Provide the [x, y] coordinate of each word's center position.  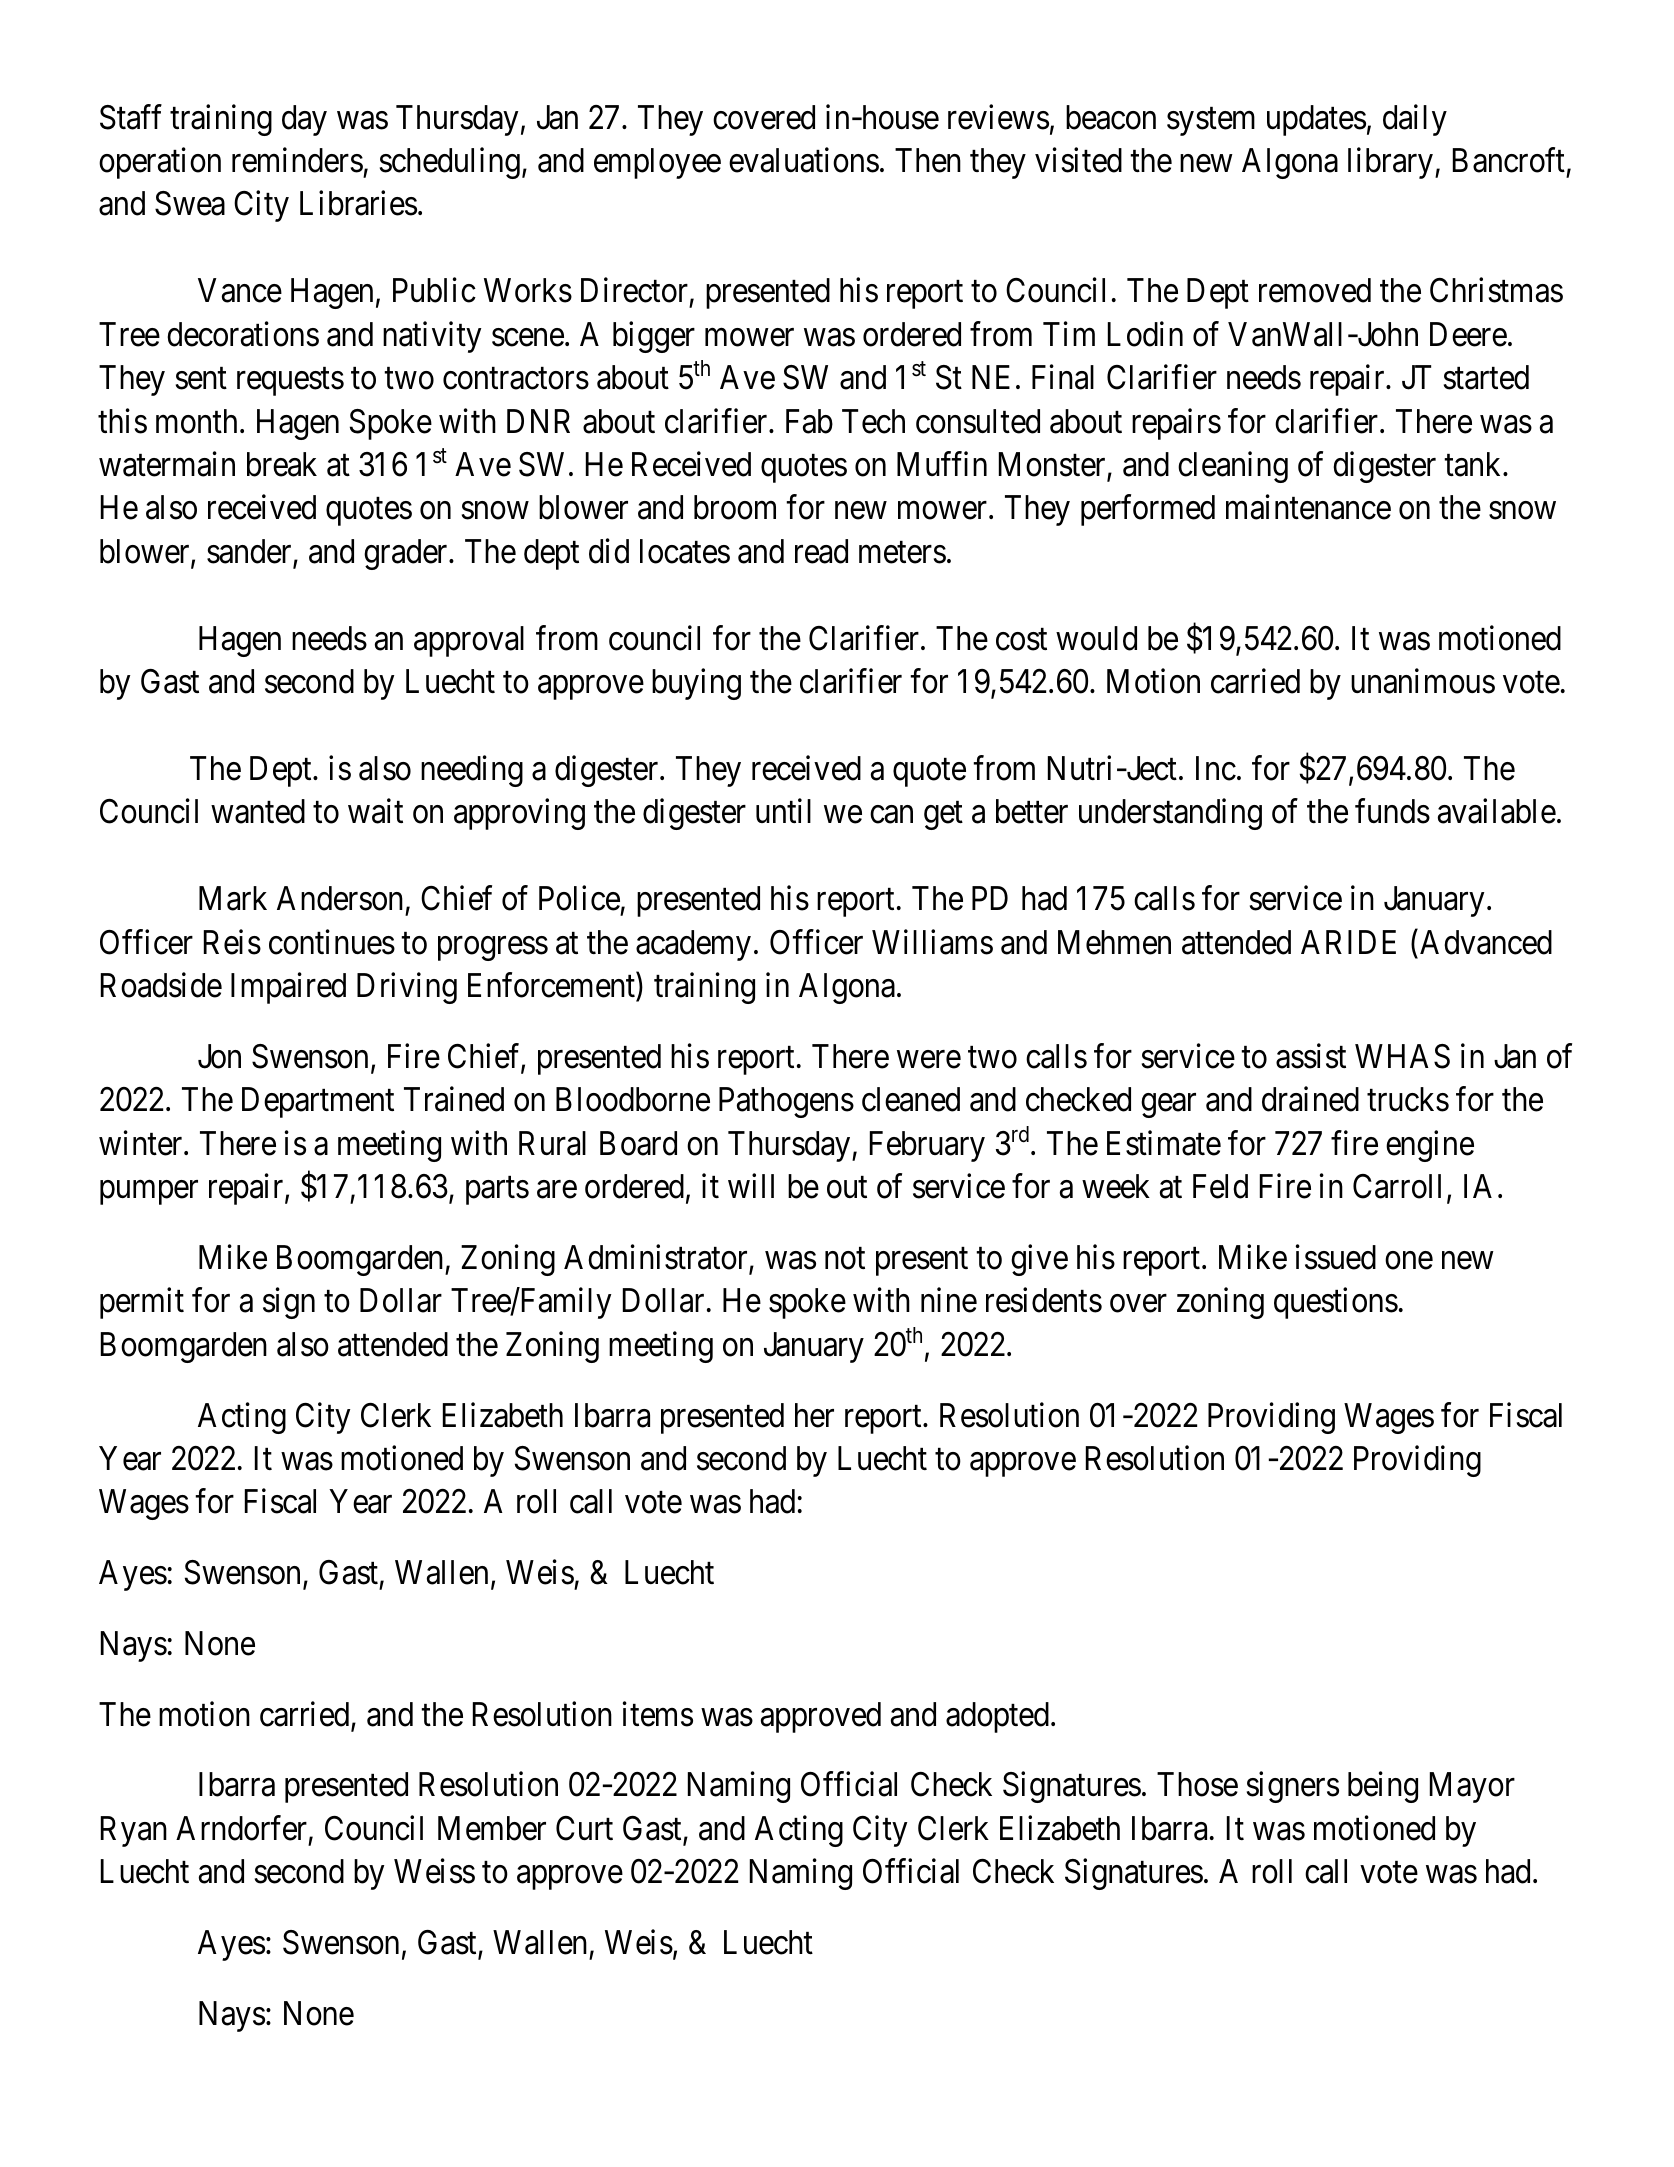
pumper [149, 1193]
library [1390, 163]
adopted [997, 1717]
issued [1336, 1257]
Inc [1216, 768]
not [845, 1259]
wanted [258, 811]
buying [696, 684]
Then [928, 160]
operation [160, 163]
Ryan [134, 1831]
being [1383, 1787]
